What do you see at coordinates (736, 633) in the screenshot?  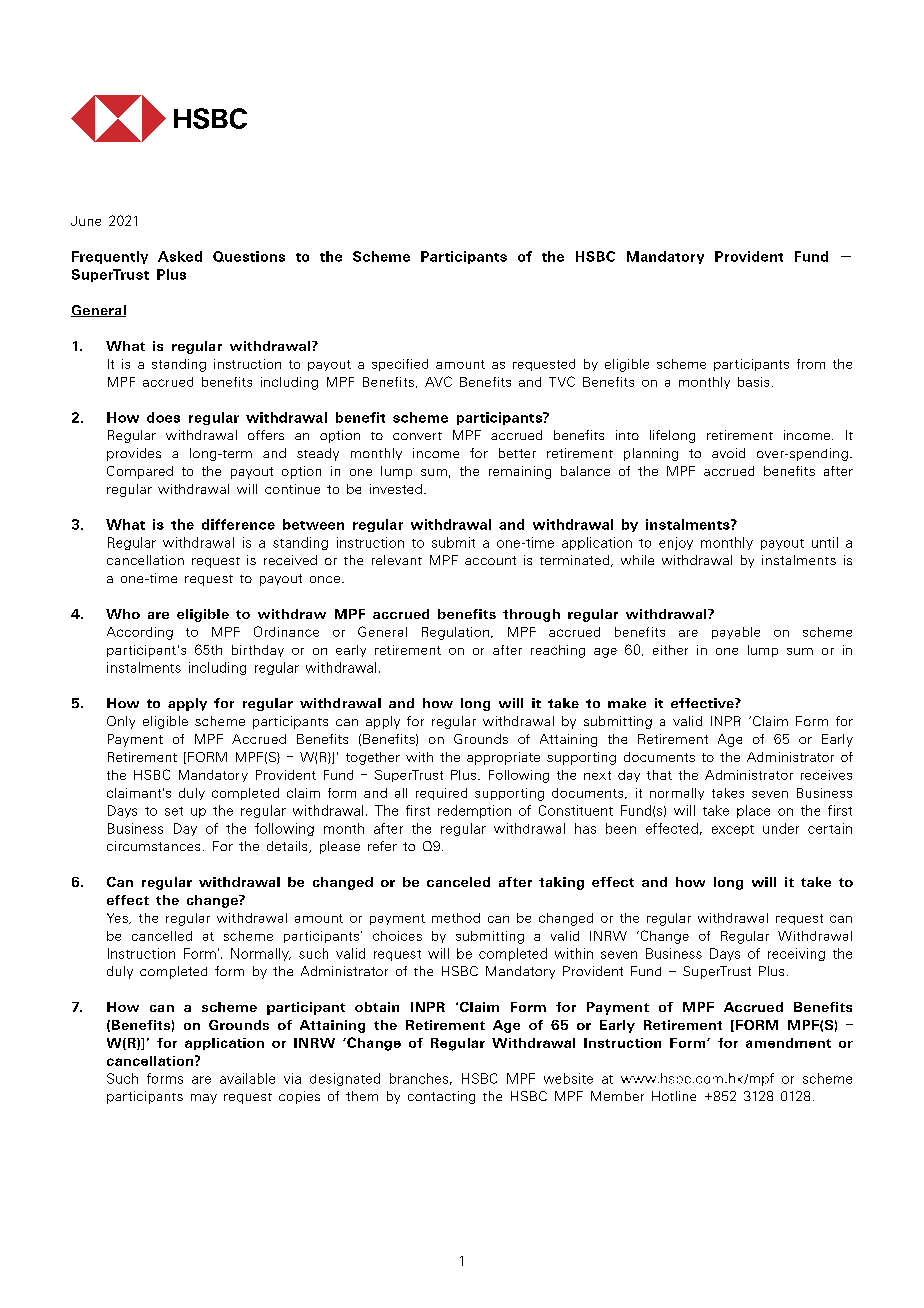 I see `payable` at bounding box center [736, 633].
